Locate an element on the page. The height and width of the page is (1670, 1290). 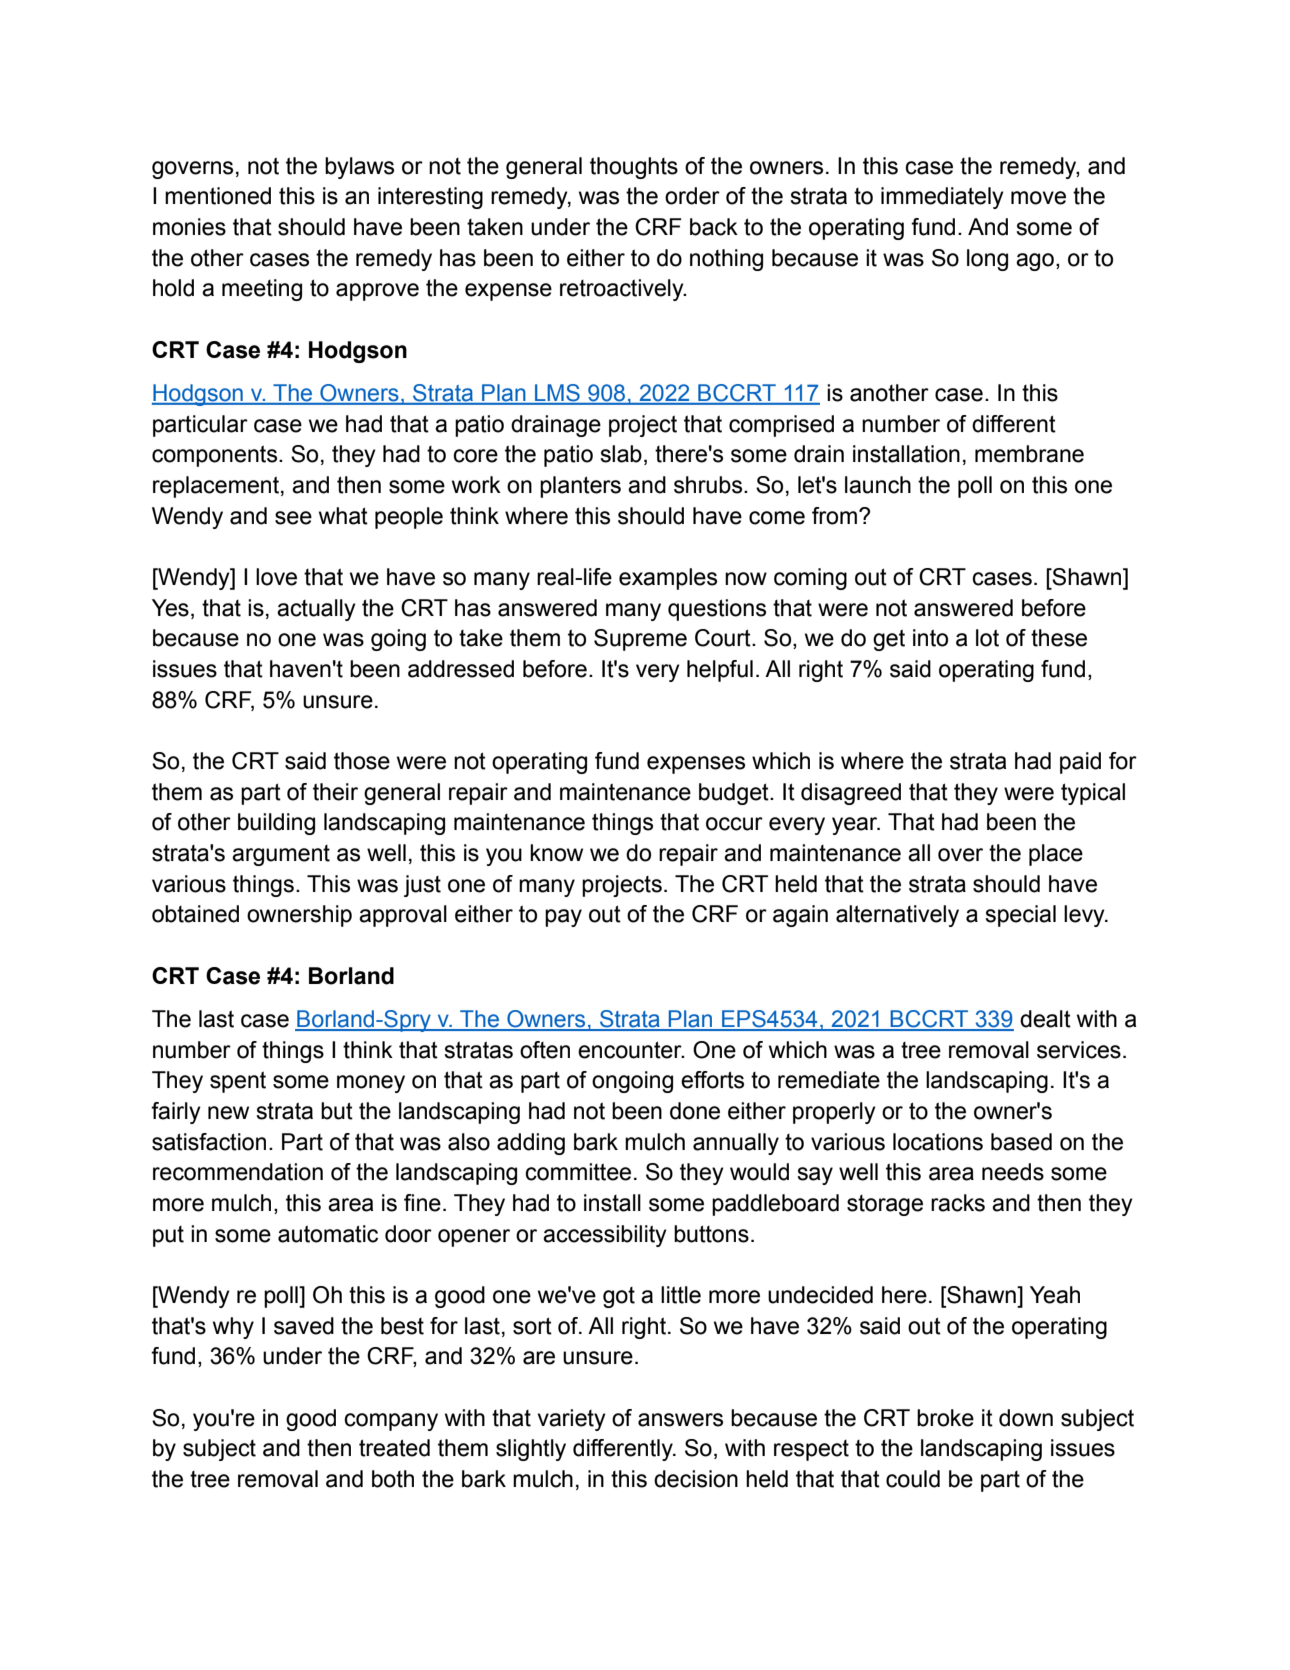
mentioned is located at coordinates (218, 196).
